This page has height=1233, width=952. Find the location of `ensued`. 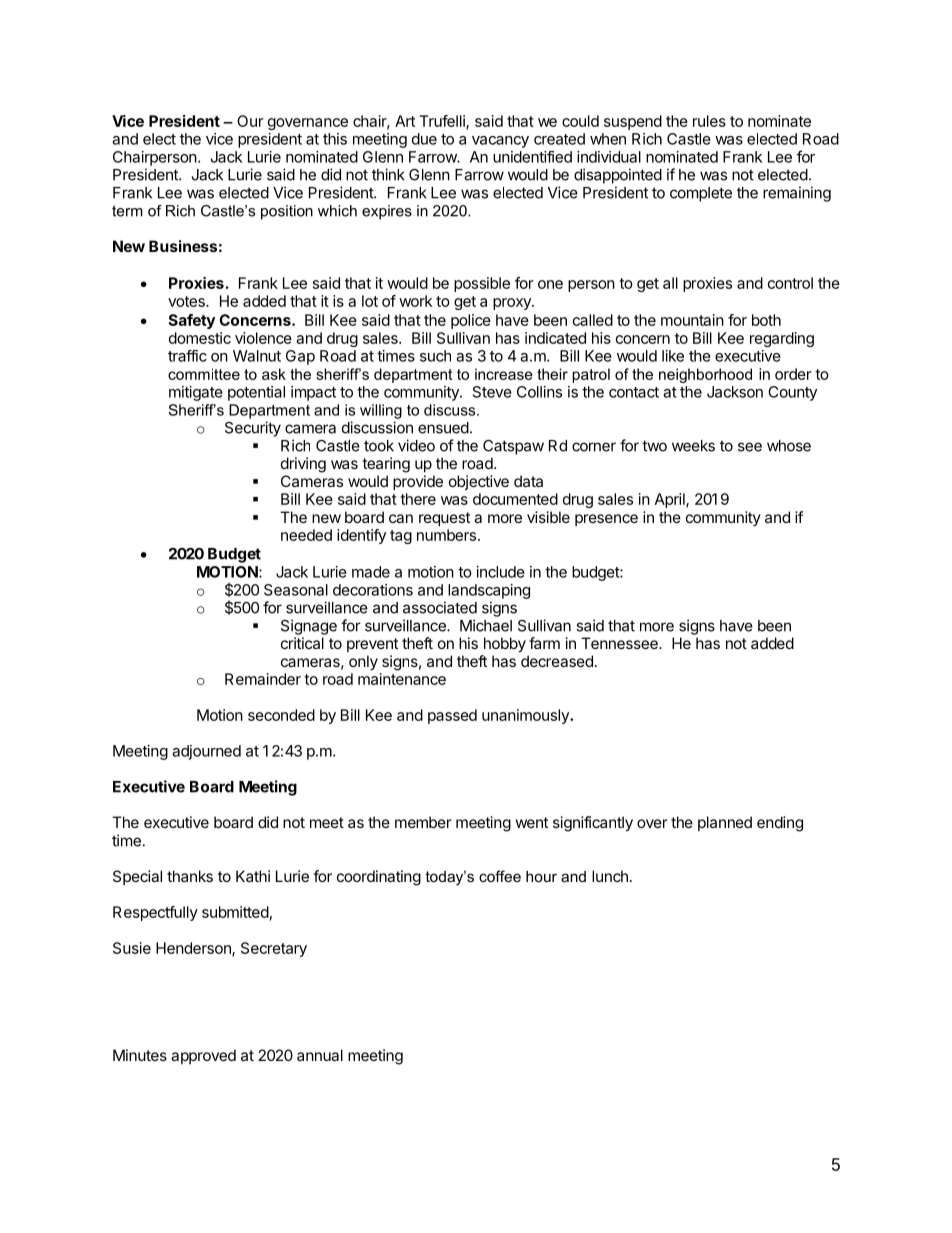

ensued is located at coordinates (443, 428).
